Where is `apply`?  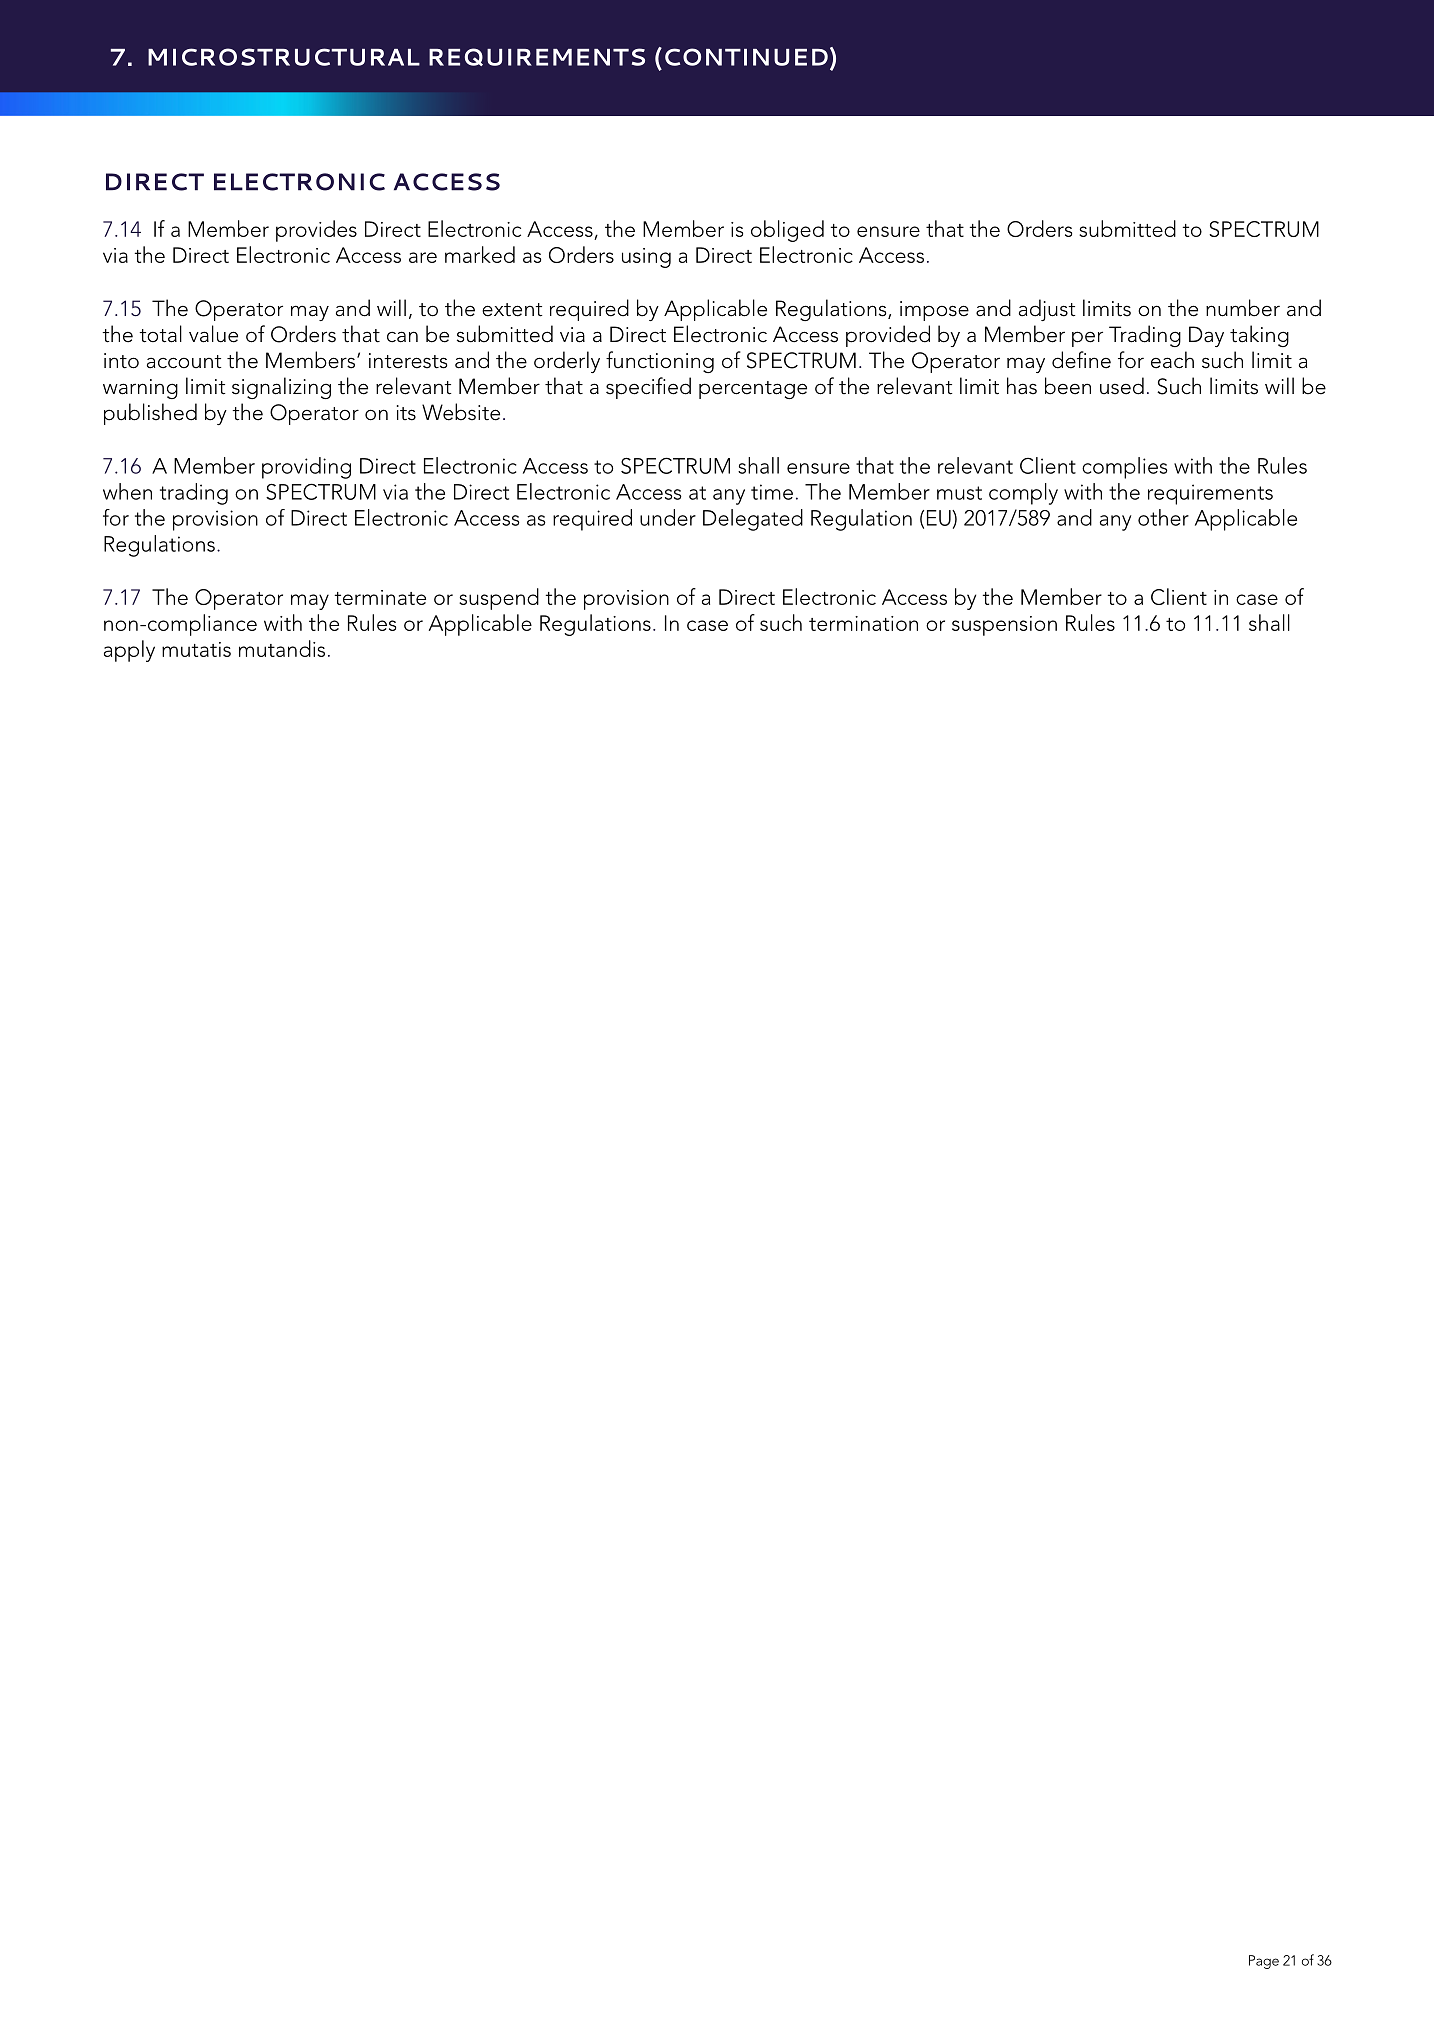 apply is located at coordinates (129, 651).
